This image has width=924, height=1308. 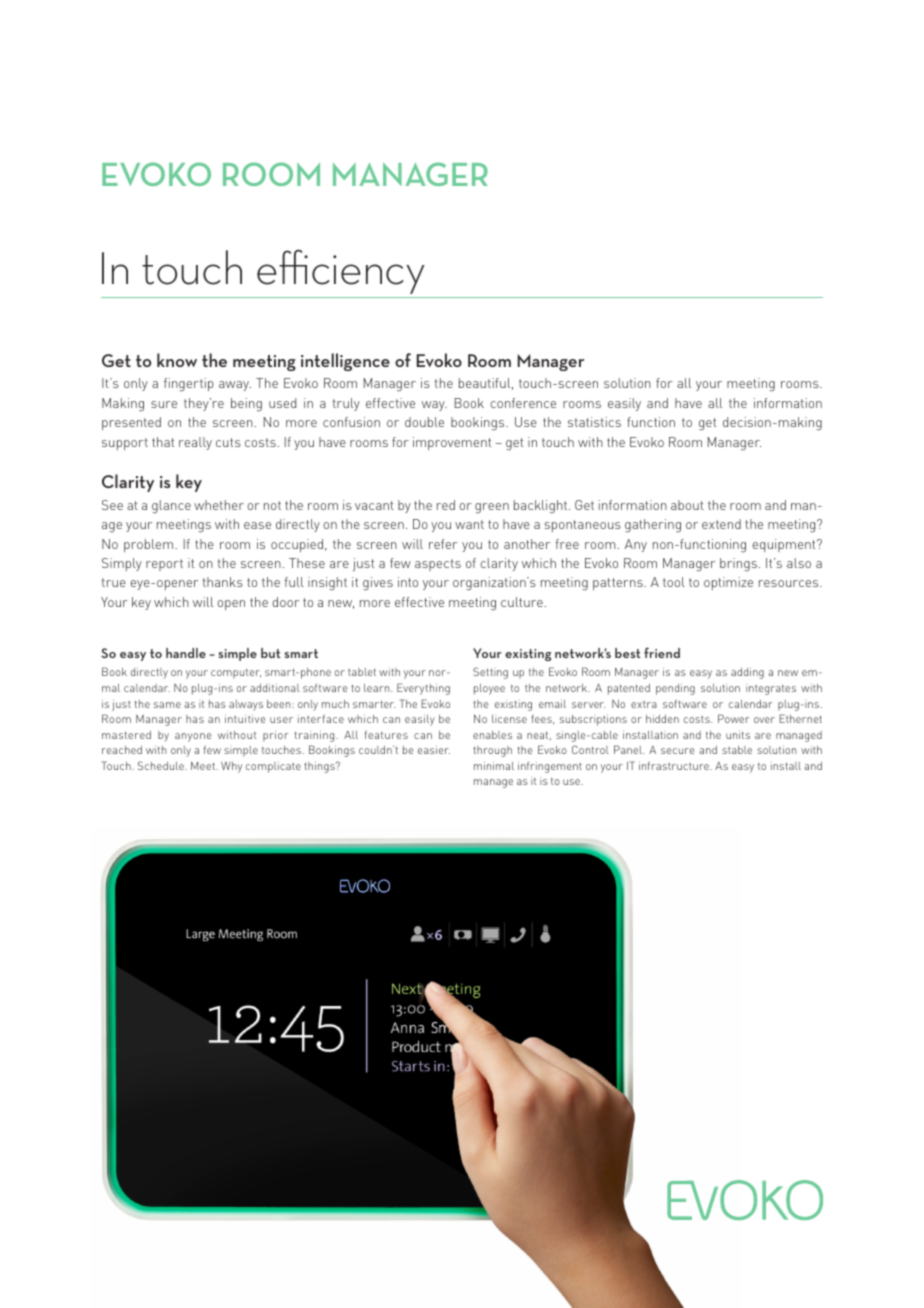 What do you see at coordinates (434, 750) in the image?
I see `easier` at bounding box center [434, 750].
